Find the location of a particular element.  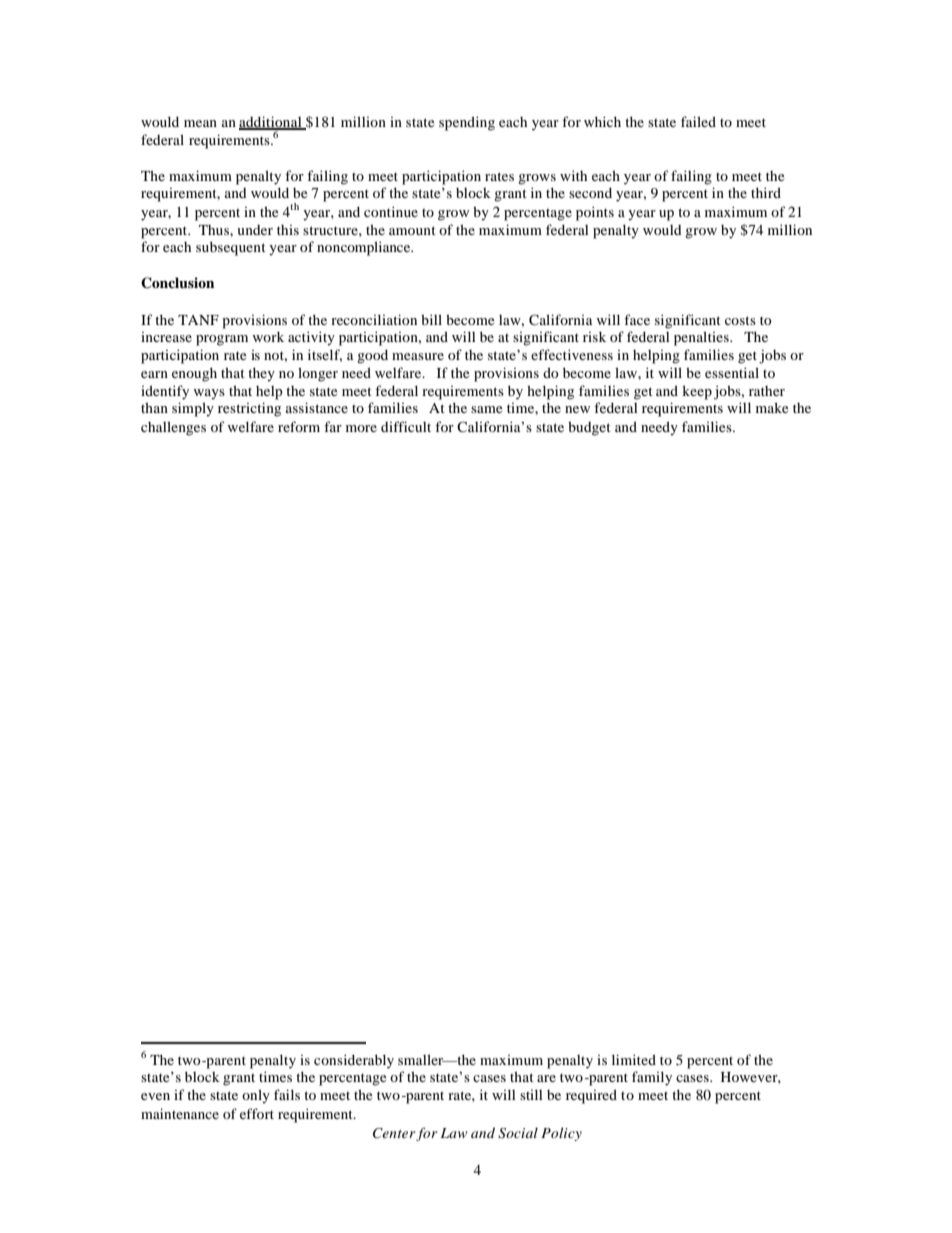

difficult is located at coordinates (406, 426).
